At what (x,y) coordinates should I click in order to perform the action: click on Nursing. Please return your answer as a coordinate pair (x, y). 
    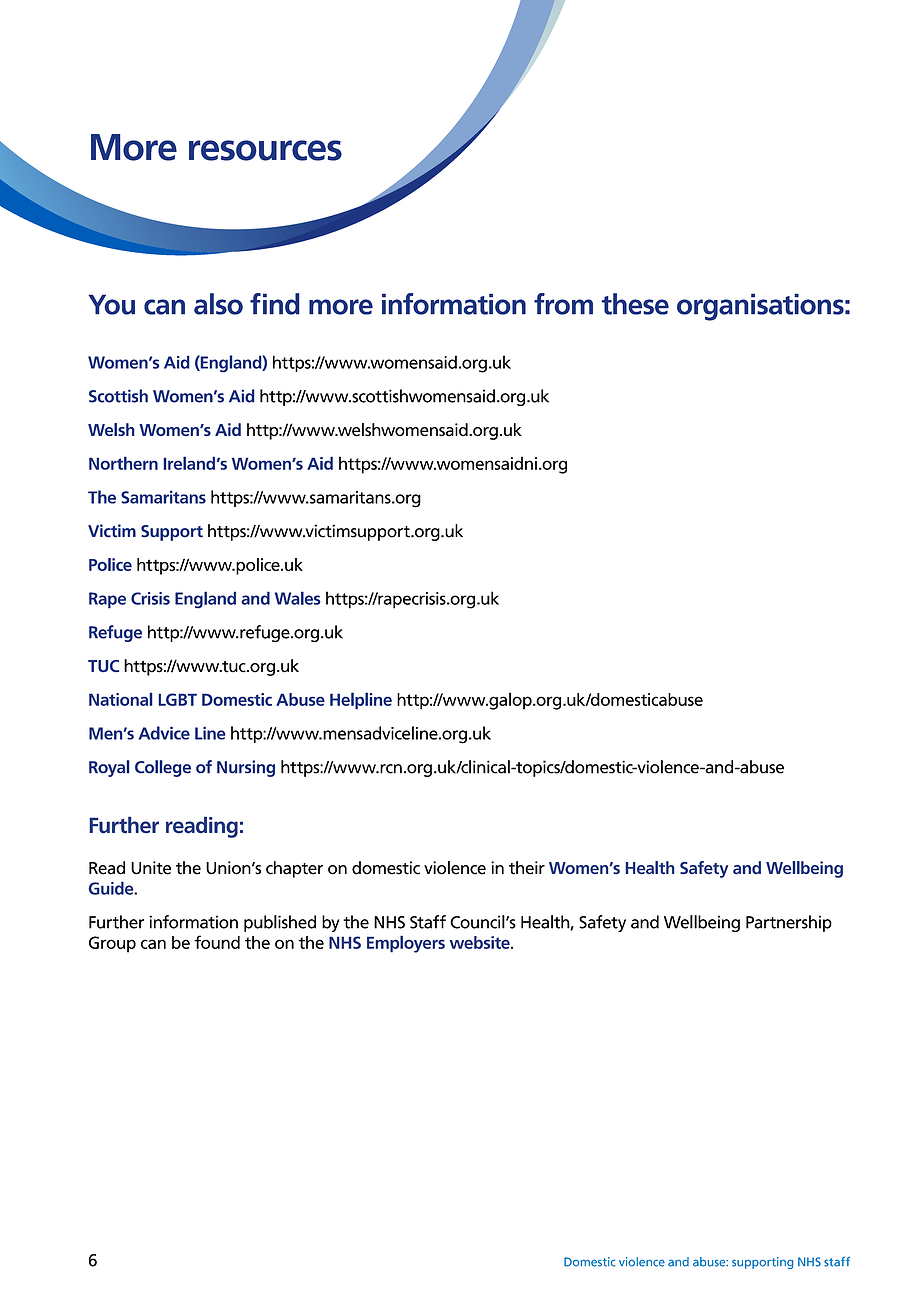
    Looking at the image, I should click on (246, 768).
